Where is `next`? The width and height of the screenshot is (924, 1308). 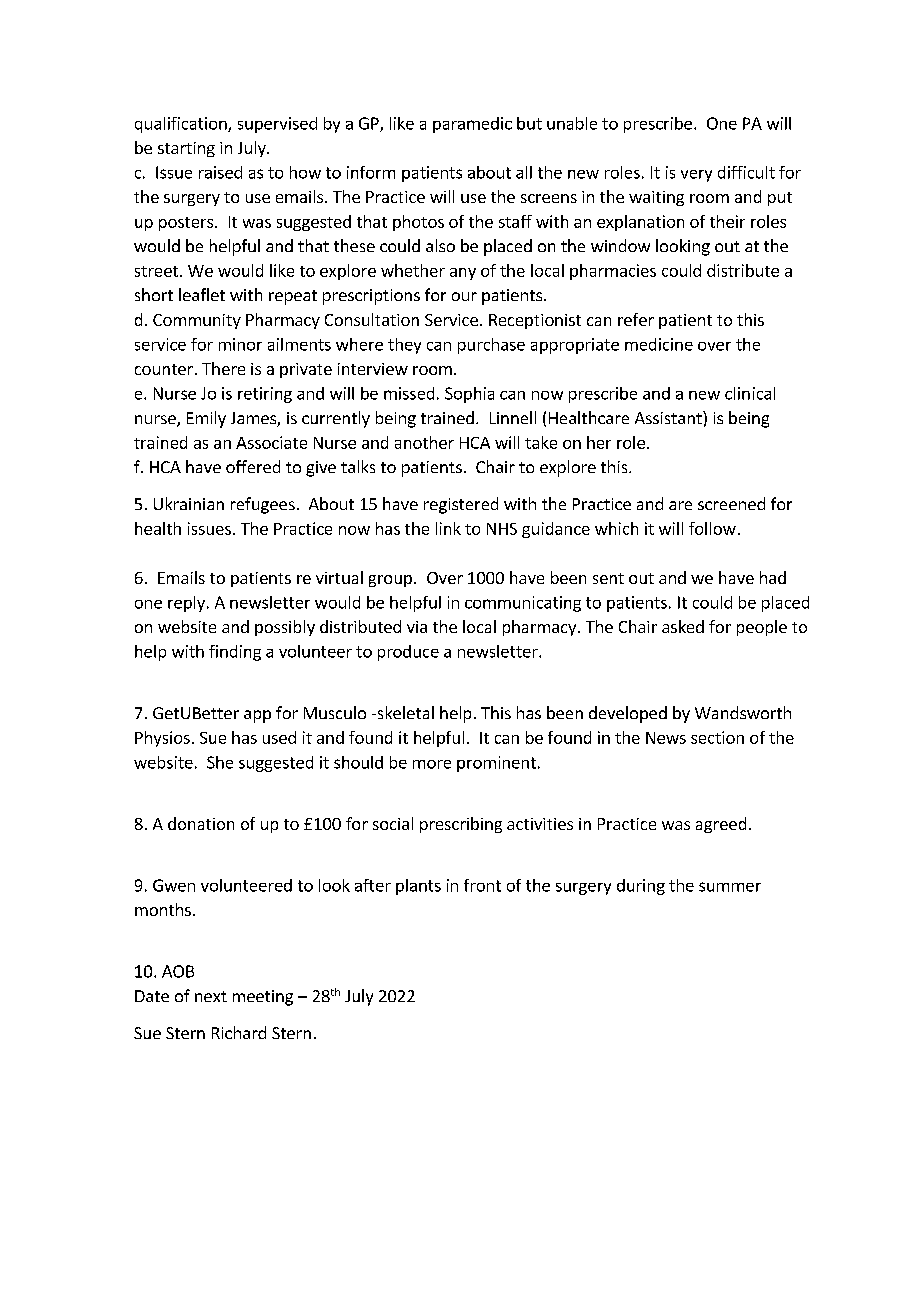 next is located at coordinates (211, 996).
